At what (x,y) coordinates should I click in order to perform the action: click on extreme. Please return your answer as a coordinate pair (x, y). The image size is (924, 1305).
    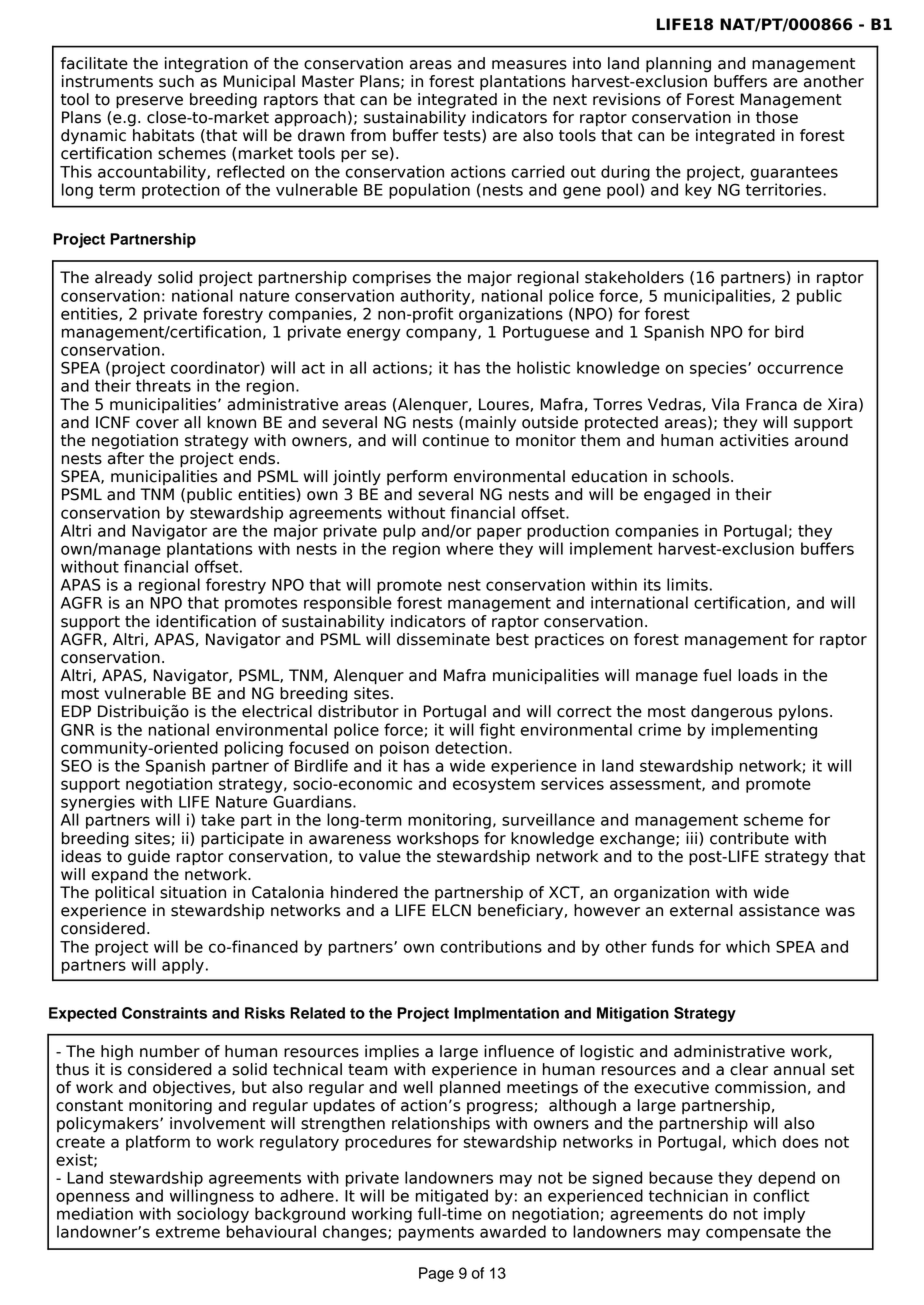
    Looking at the image, I should click on (188, 1232).
